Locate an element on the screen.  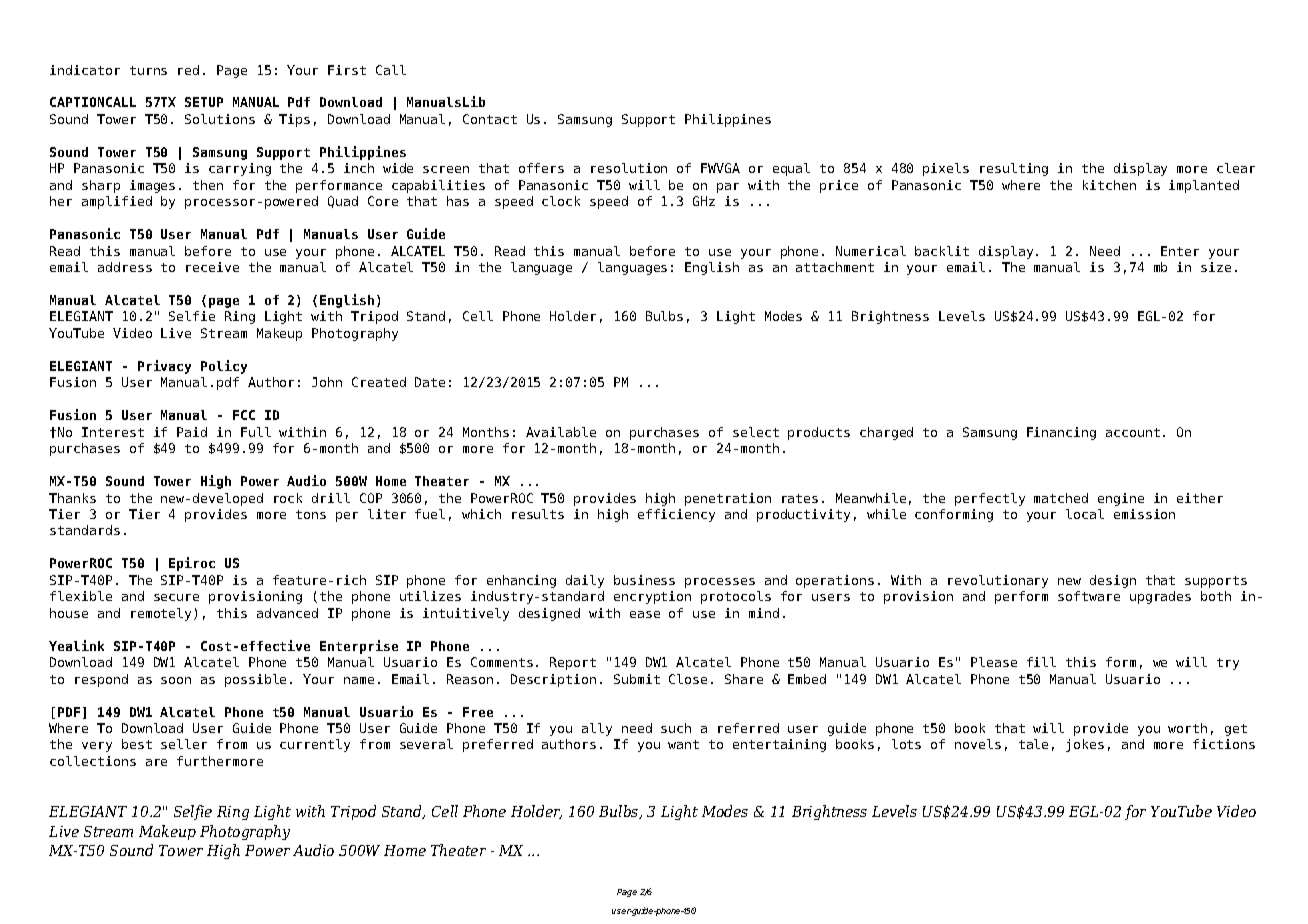
local is located at coordinates (1085, 514).
